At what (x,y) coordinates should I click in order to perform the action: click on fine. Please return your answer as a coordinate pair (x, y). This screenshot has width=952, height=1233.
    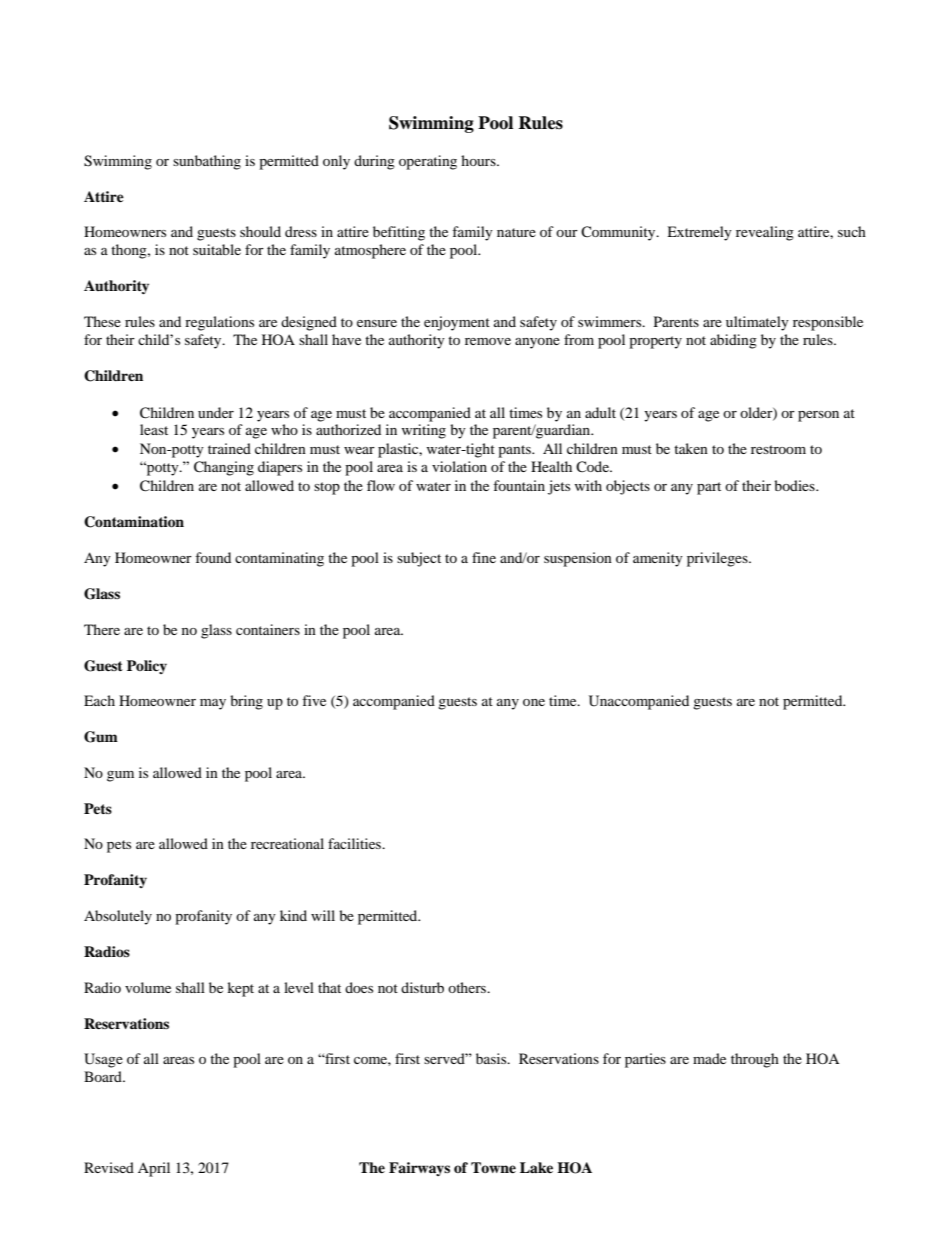
    Looking at the image, I should click on (484, 557).
